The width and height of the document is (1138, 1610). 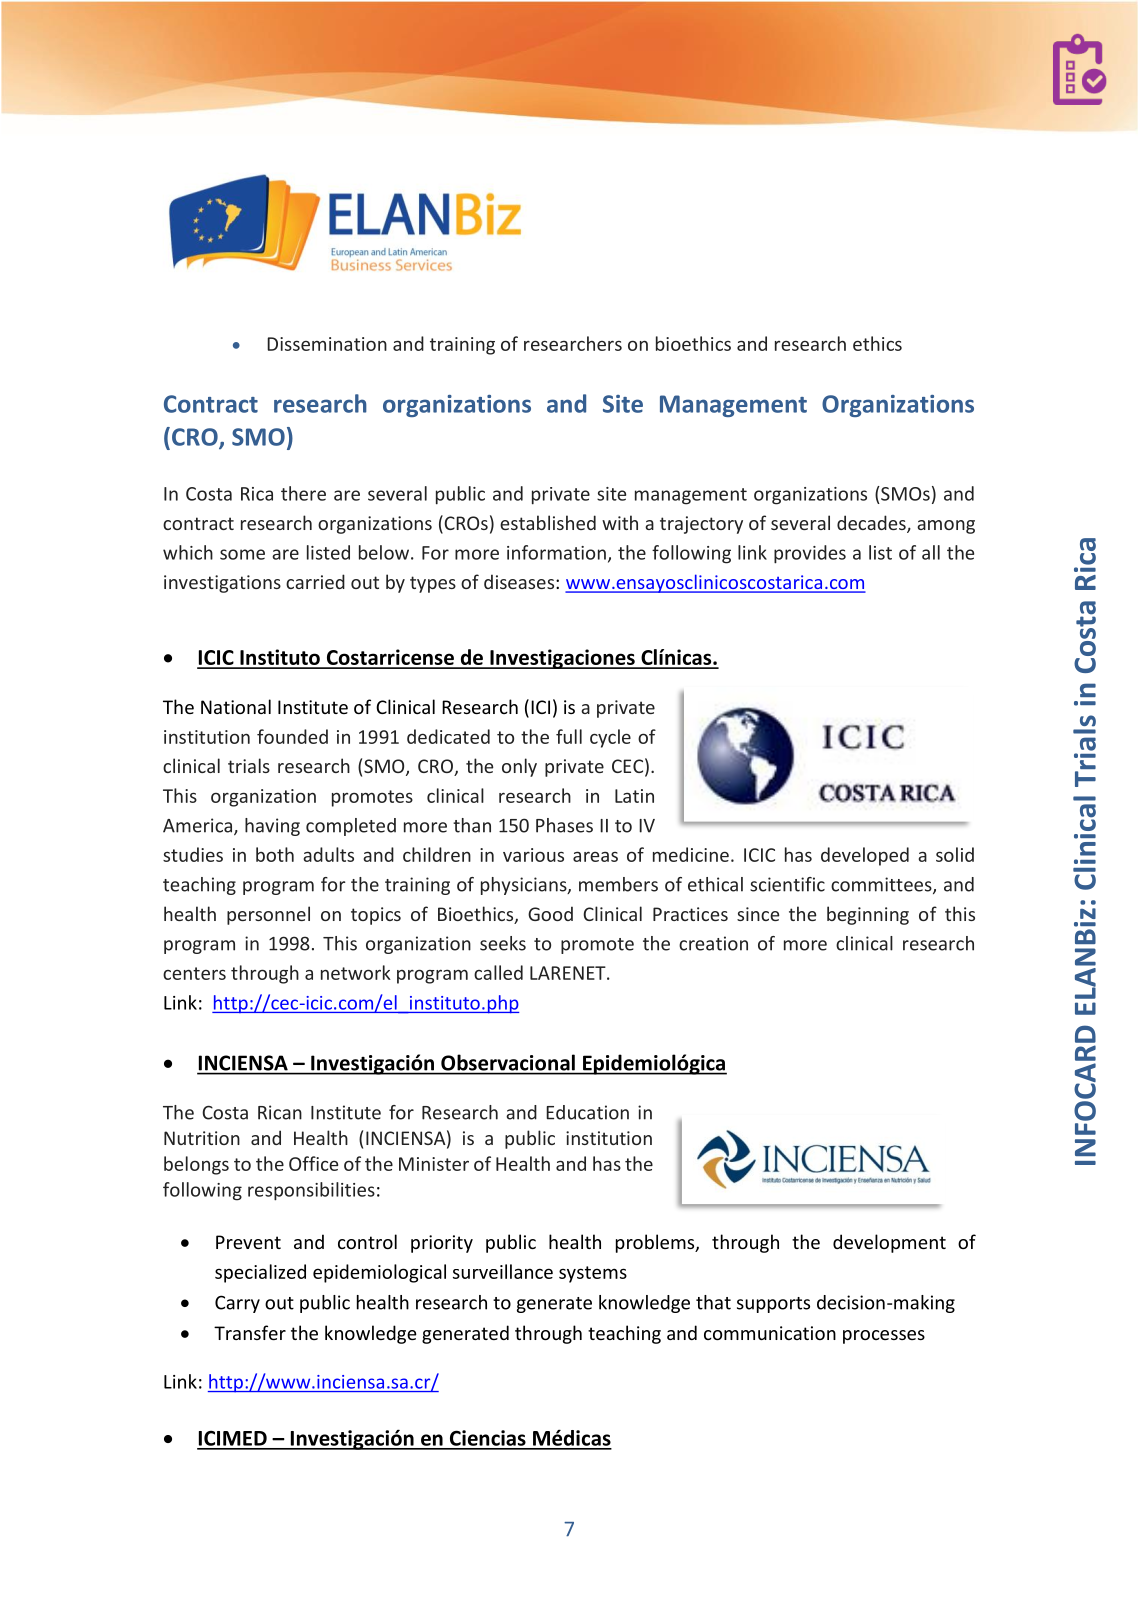 I want to click on diseases, so click(x=520, y=581).
